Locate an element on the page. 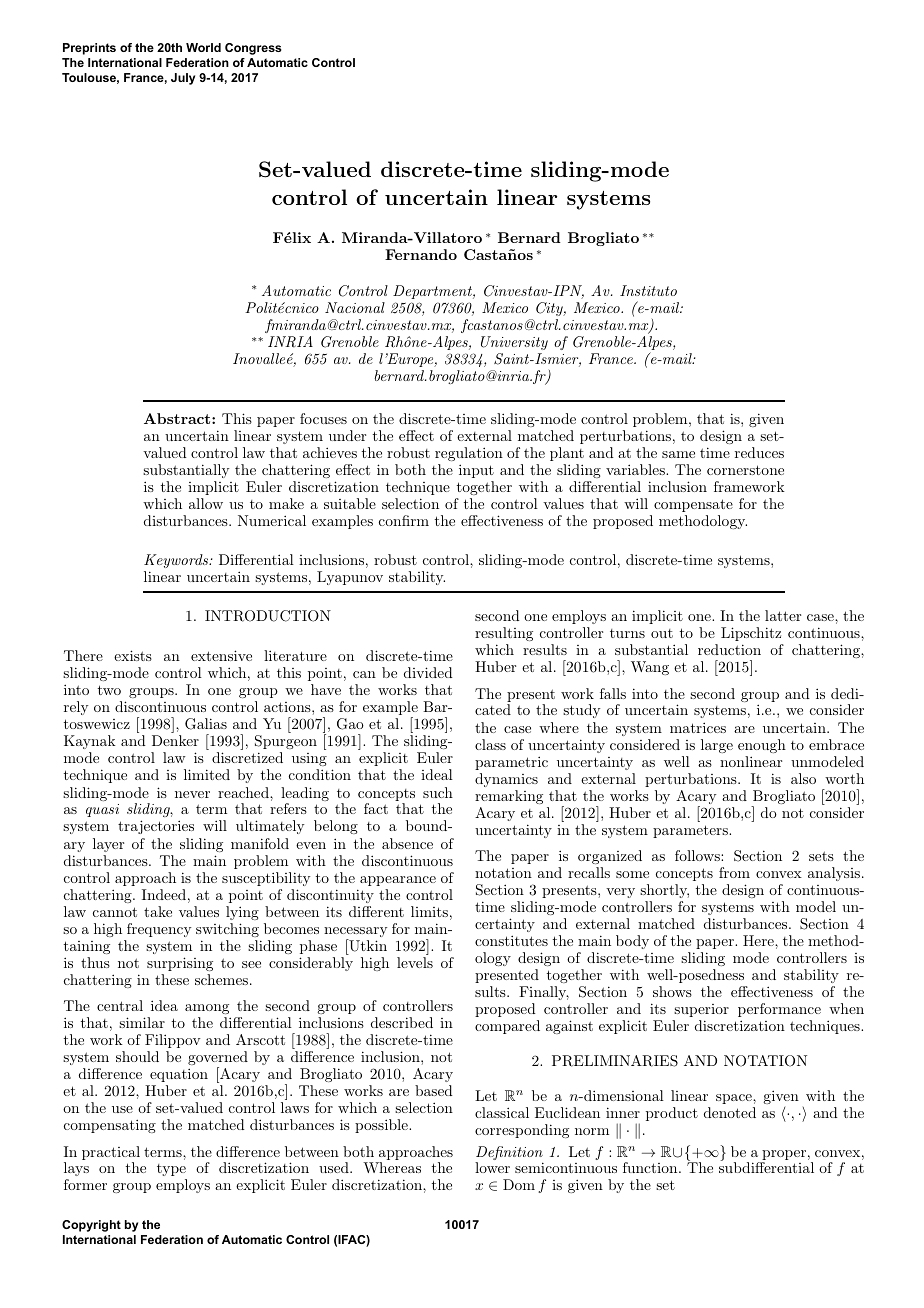 This image has width=924, height=1308. resulting is located at coordinates (504, 634).
